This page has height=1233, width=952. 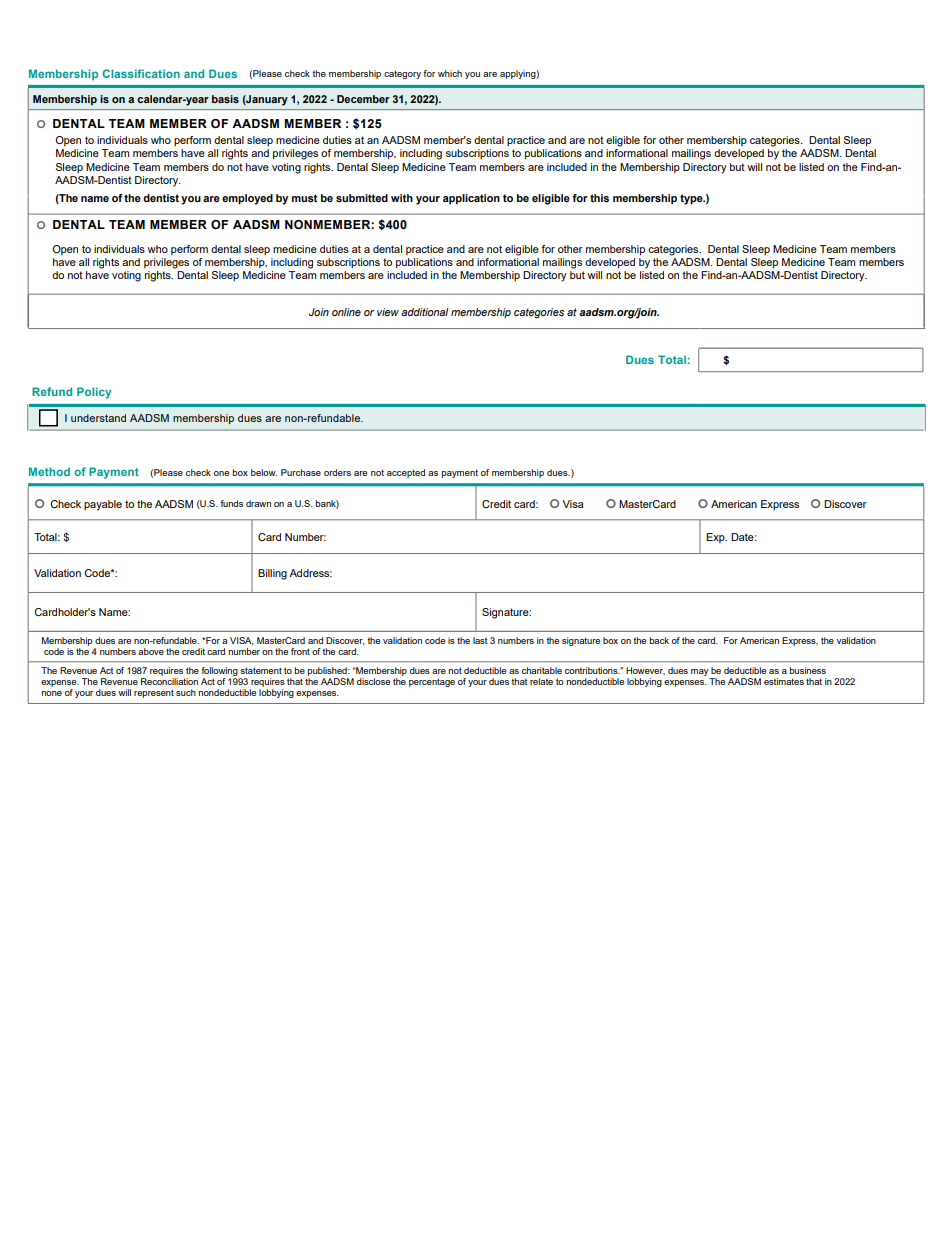 I want to click on type, so click(x=692, y=199).
